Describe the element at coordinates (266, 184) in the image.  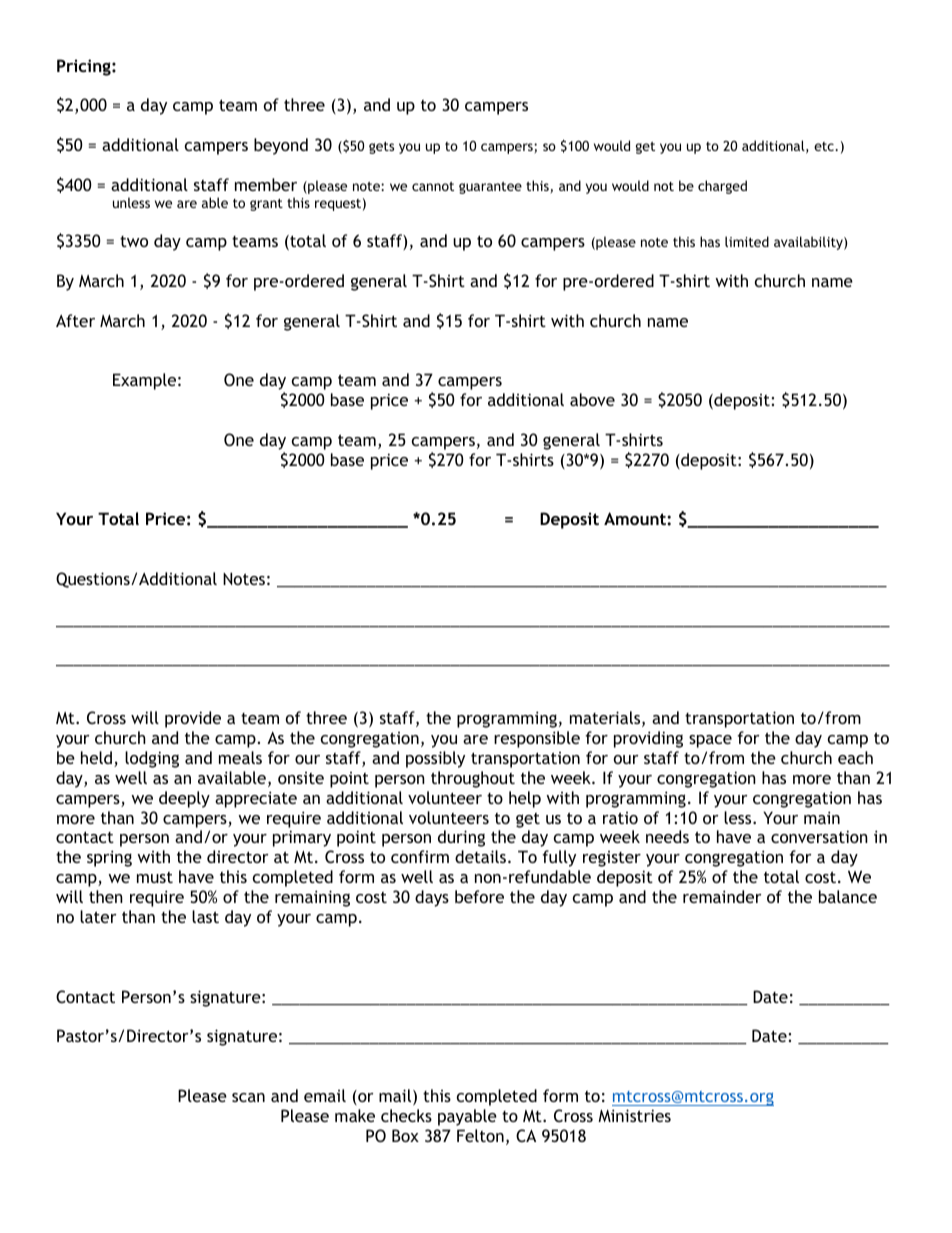
I see `member` at that location.
